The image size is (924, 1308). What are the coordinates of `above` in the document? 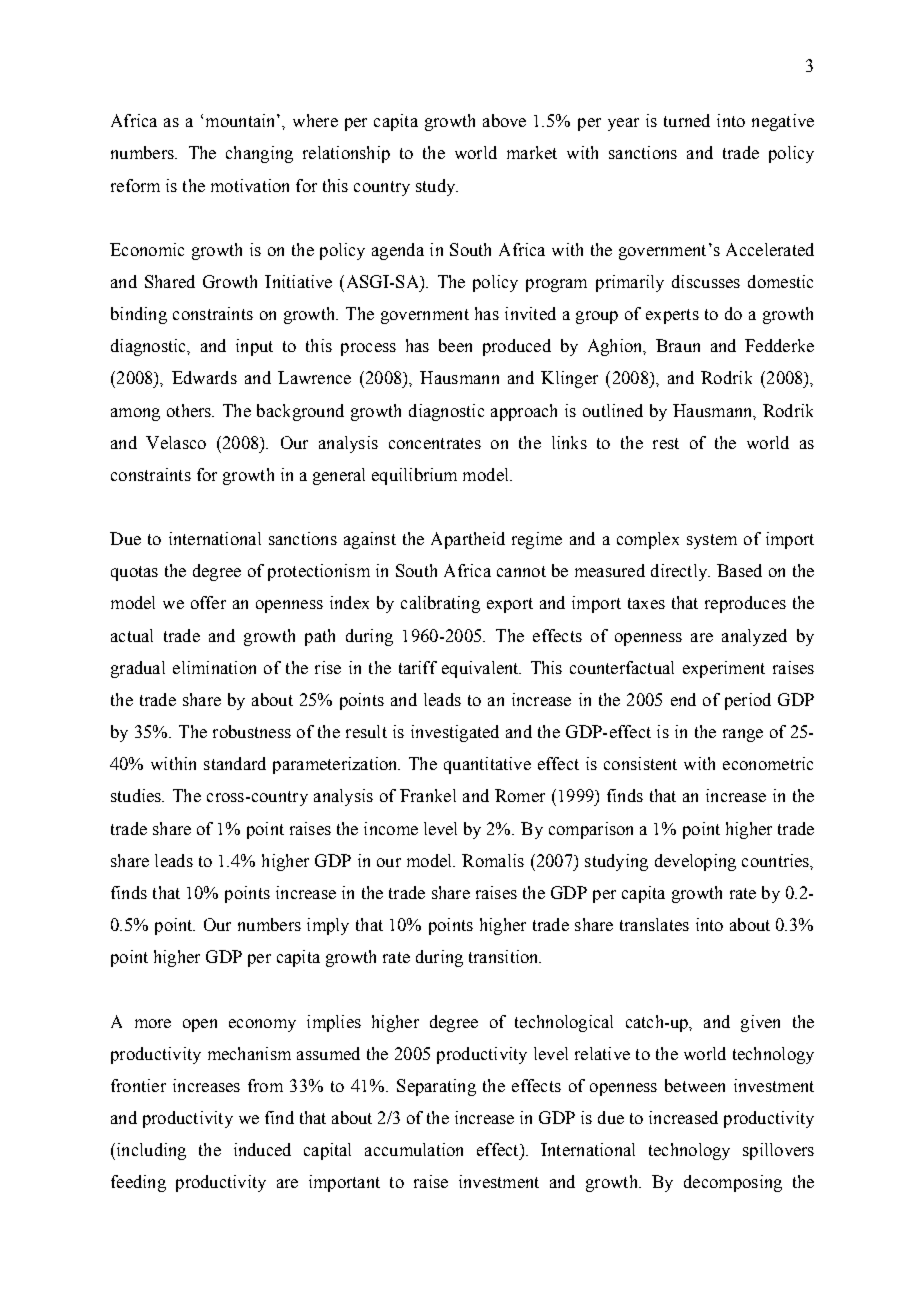 It's located at (504, 120).
